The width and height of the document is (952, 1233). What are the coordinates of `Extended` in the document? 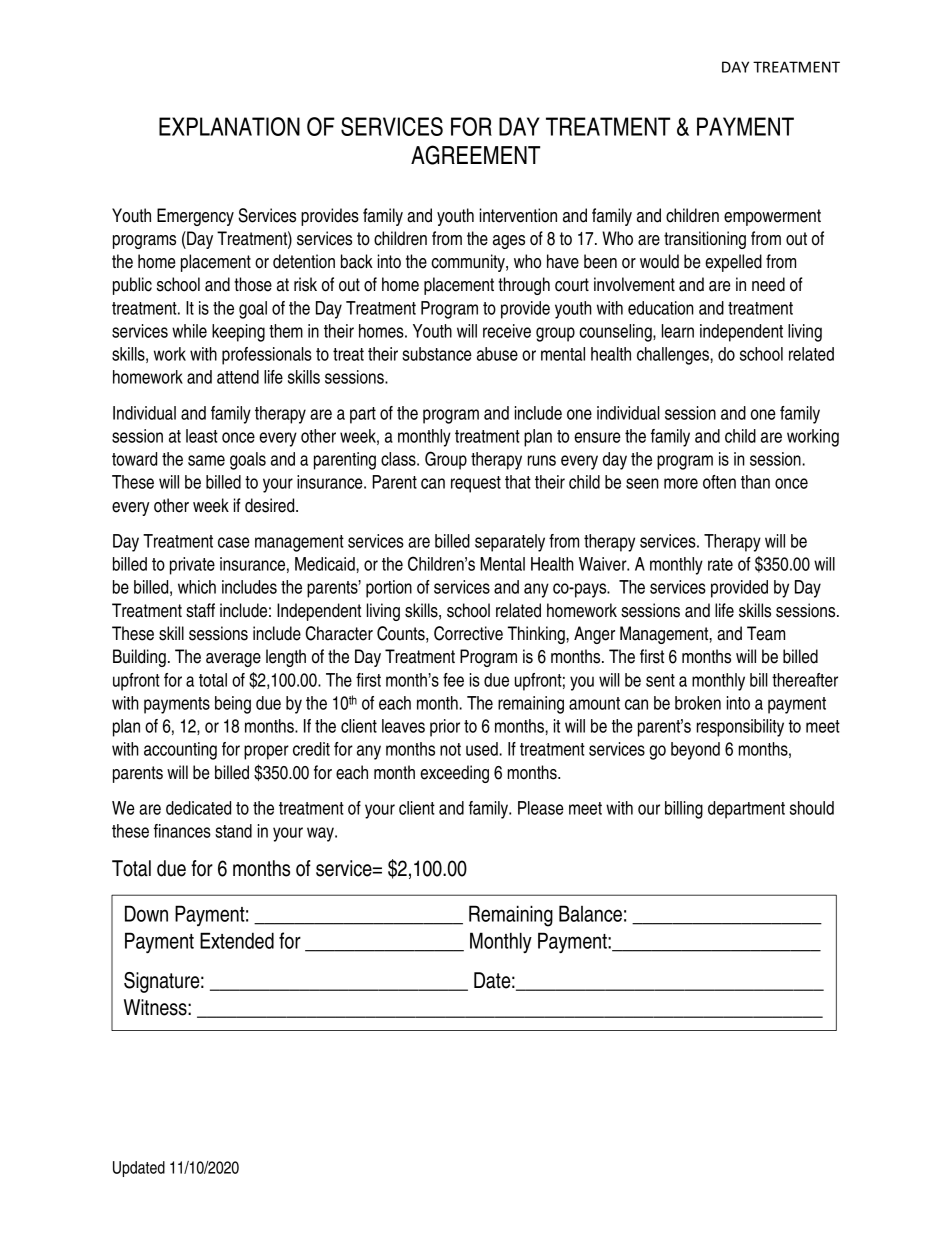 It's located at (237, 940).
